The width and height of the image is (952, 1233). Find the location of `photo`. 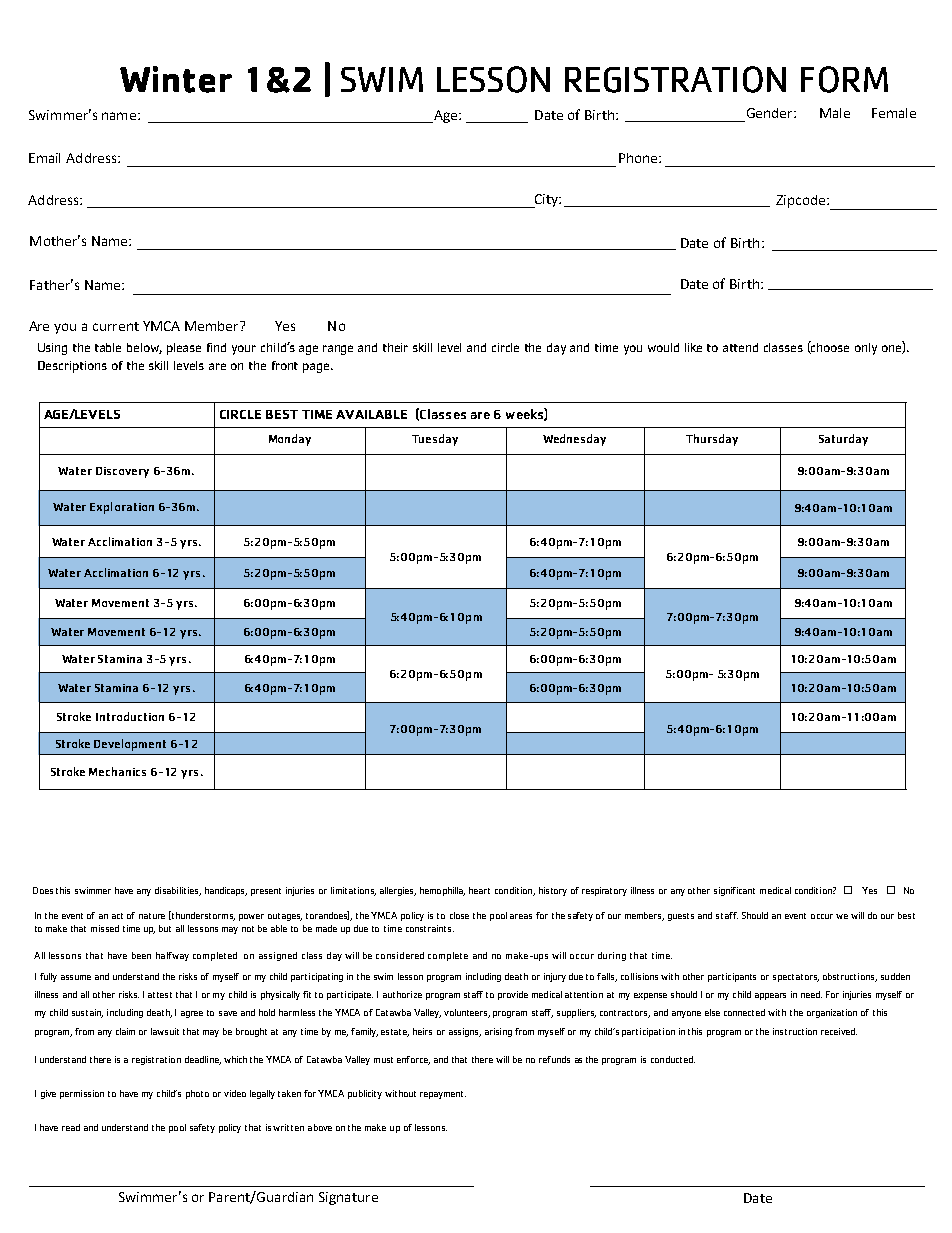

photo is located at coordinates (197, 1094).
